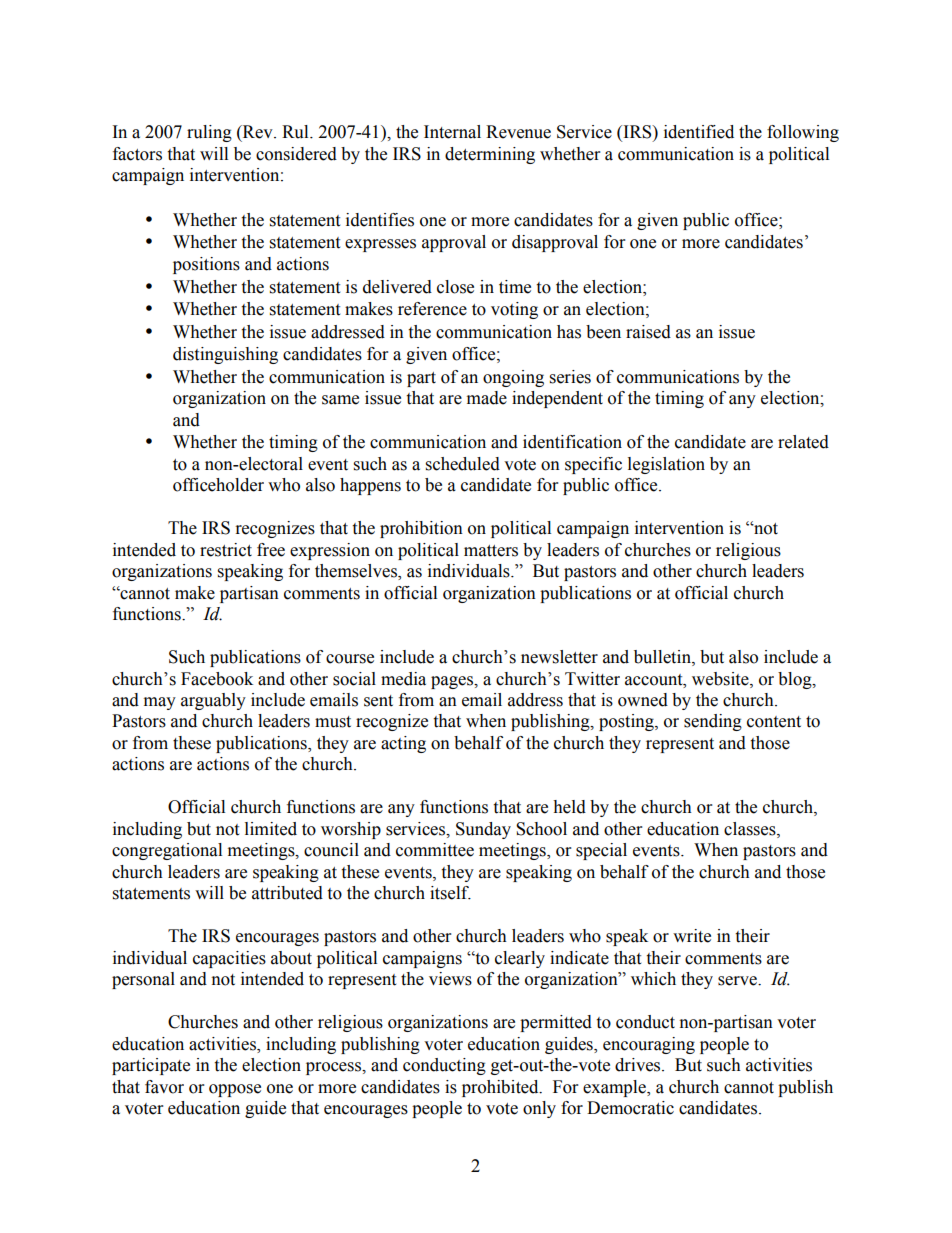 Image resolution: width=952 pixels, height=1233 pixels. Describe the element at coordinates (721, 679) in the document. I see `website` at that location.
